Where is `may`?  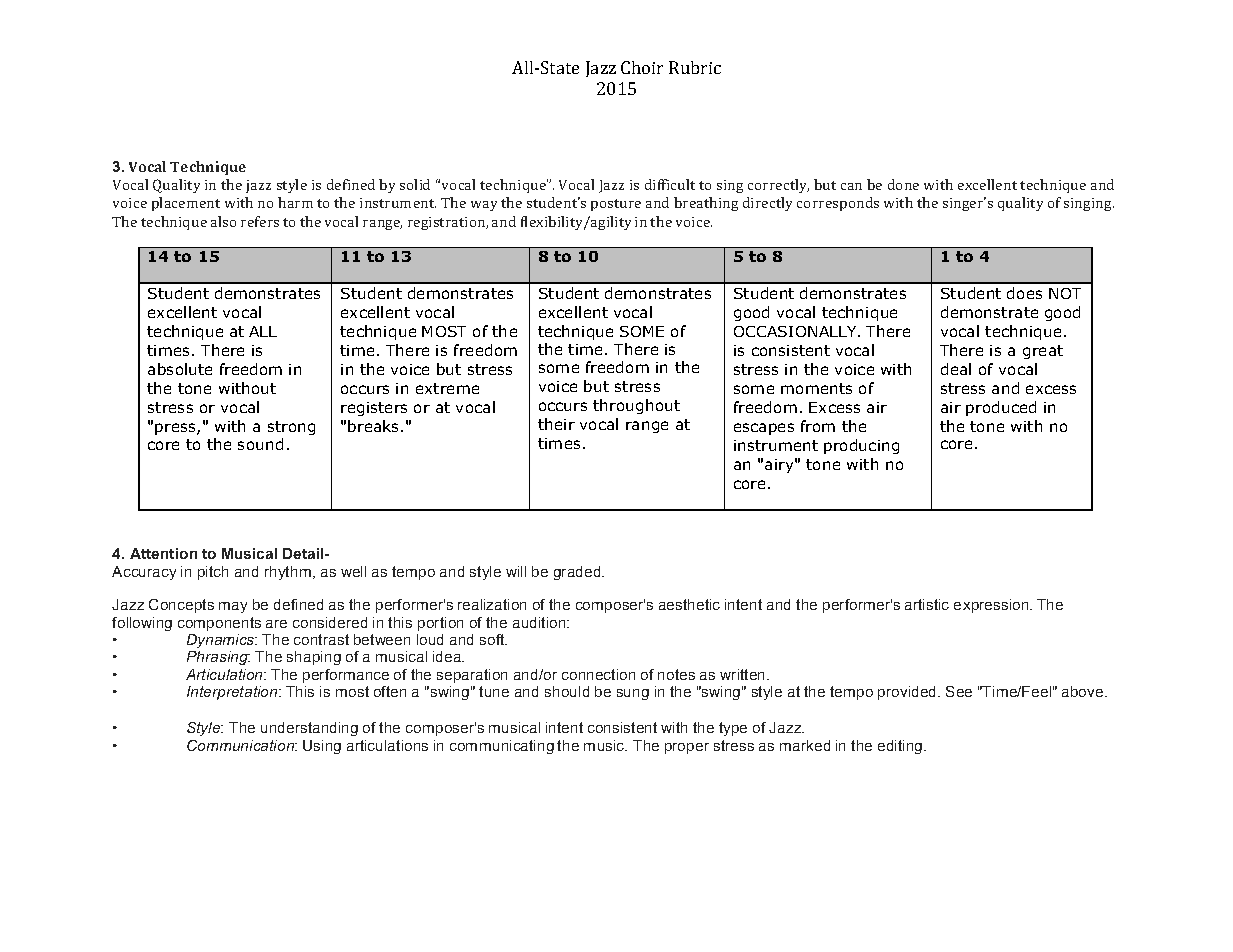
may is located at coordinates (233, 607).
